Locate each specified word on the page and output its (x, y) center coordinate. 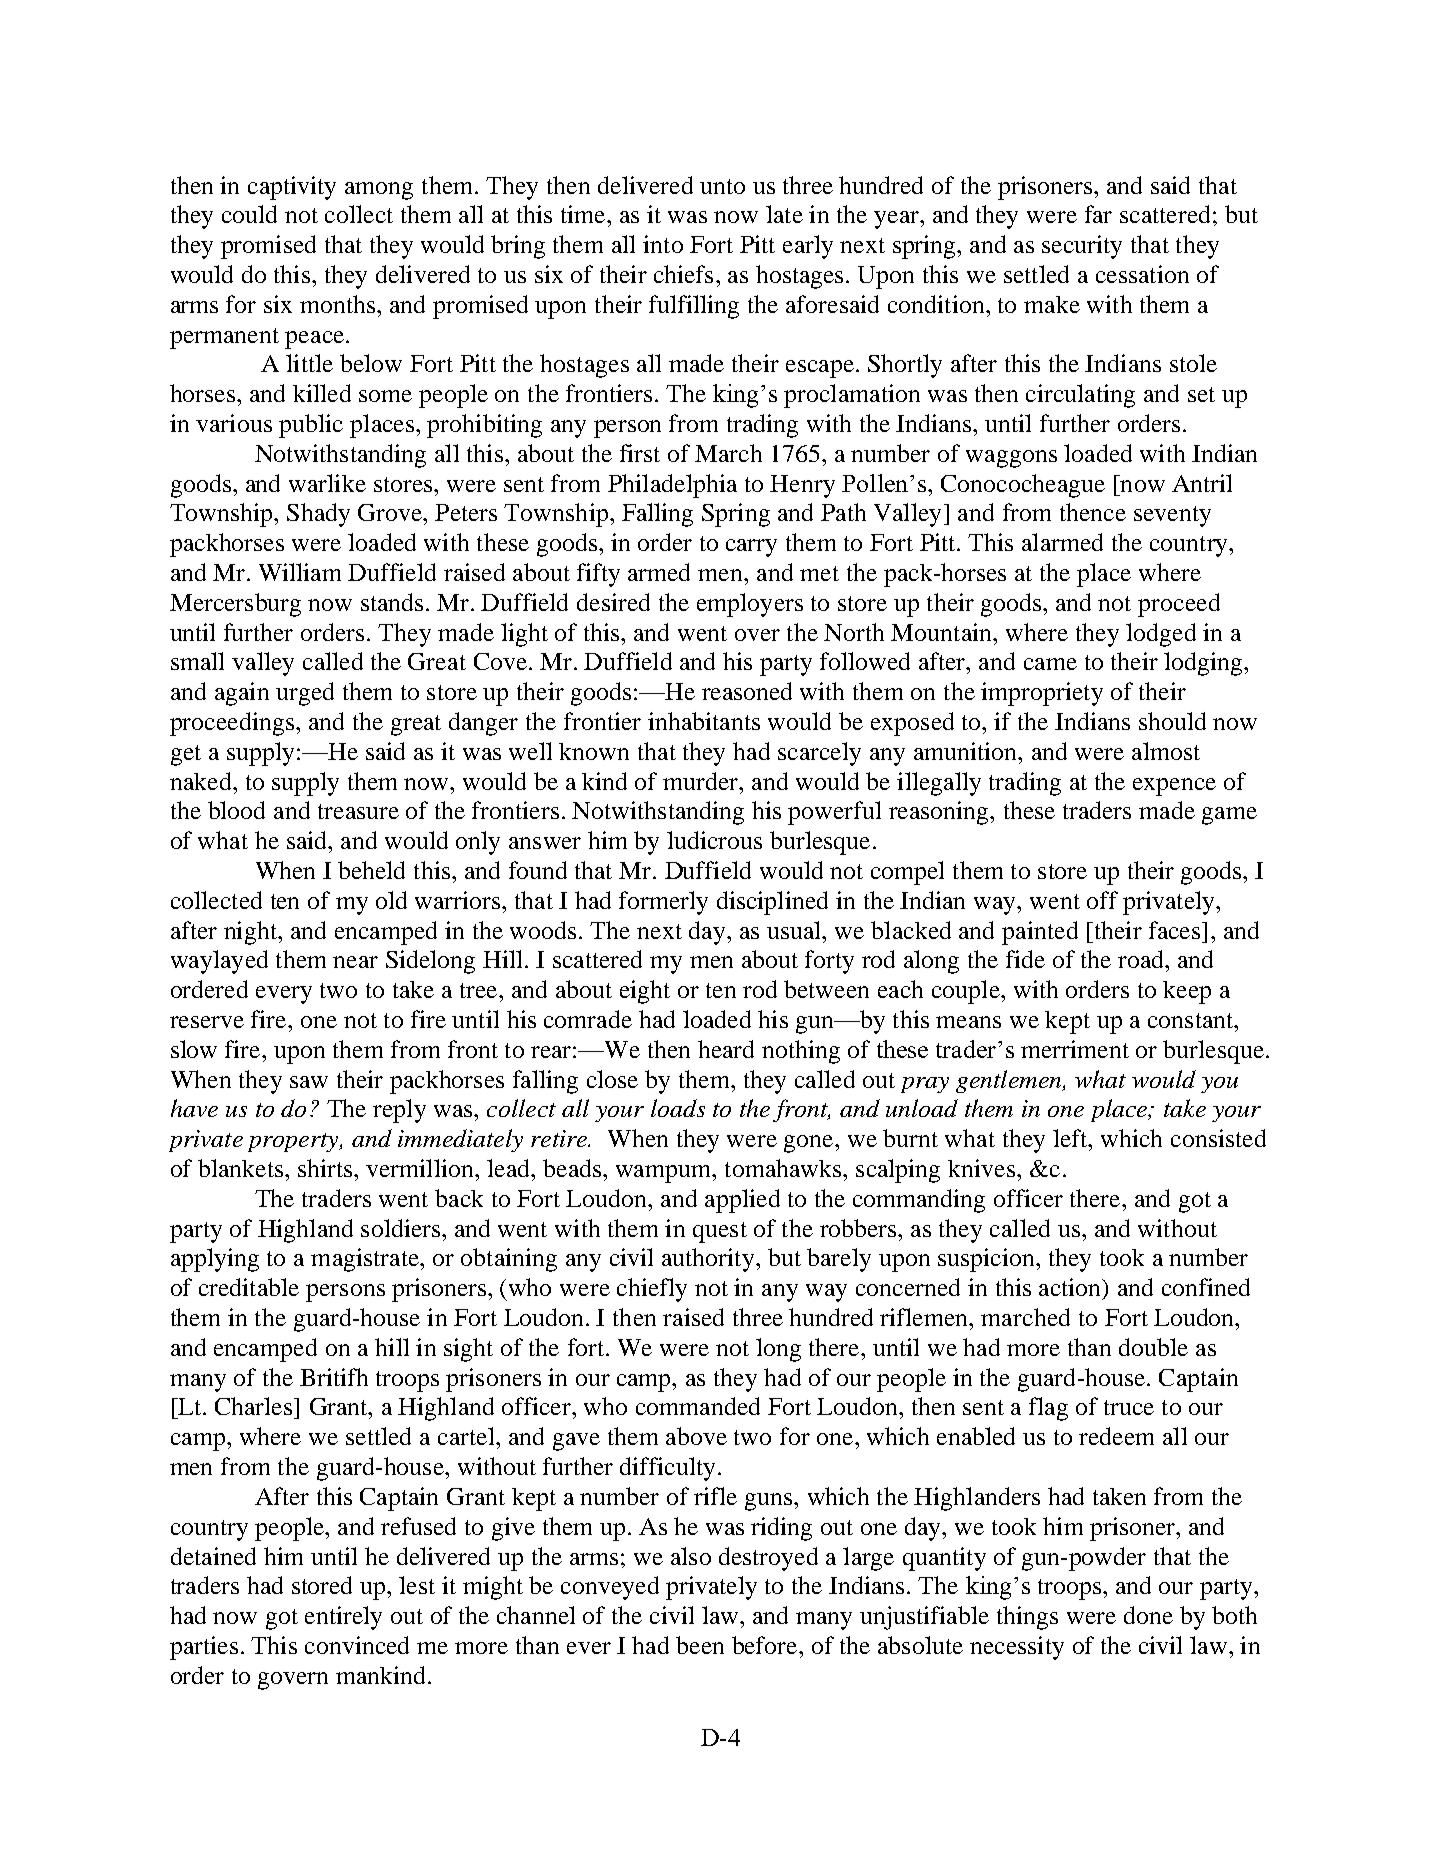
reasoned (747, 691)
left (1071, 1138)
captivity (292, 188)
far (1098, 214)
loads (678, 1108)
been (700, 1645)
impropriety (1042, 694)
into (663, 244)
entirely (343, 1618)
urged (305, 694)
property (294, 1142)
